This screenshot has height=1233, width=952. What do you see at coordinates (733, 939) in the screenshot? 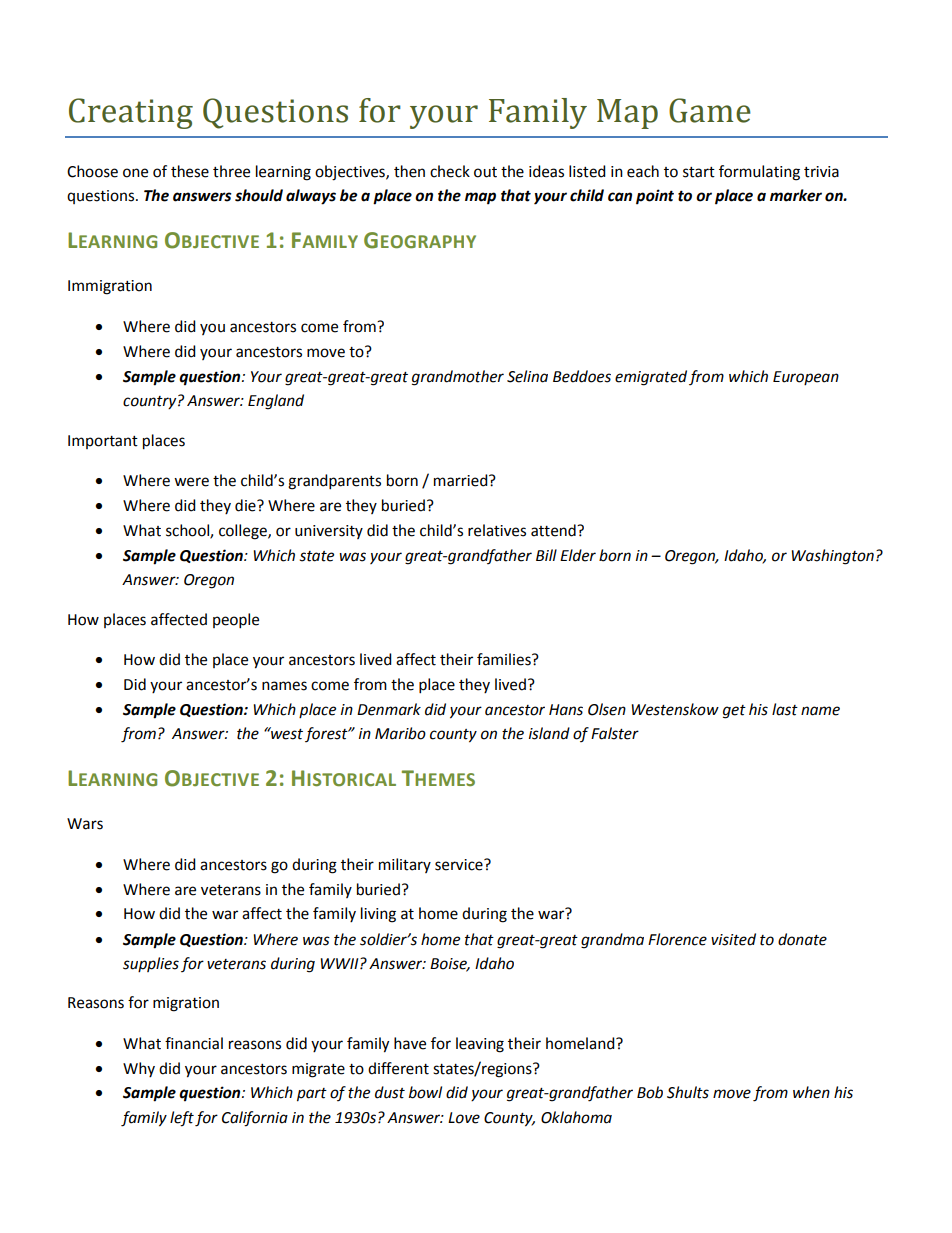
I see `visited` at bounding box center [733, 939].
